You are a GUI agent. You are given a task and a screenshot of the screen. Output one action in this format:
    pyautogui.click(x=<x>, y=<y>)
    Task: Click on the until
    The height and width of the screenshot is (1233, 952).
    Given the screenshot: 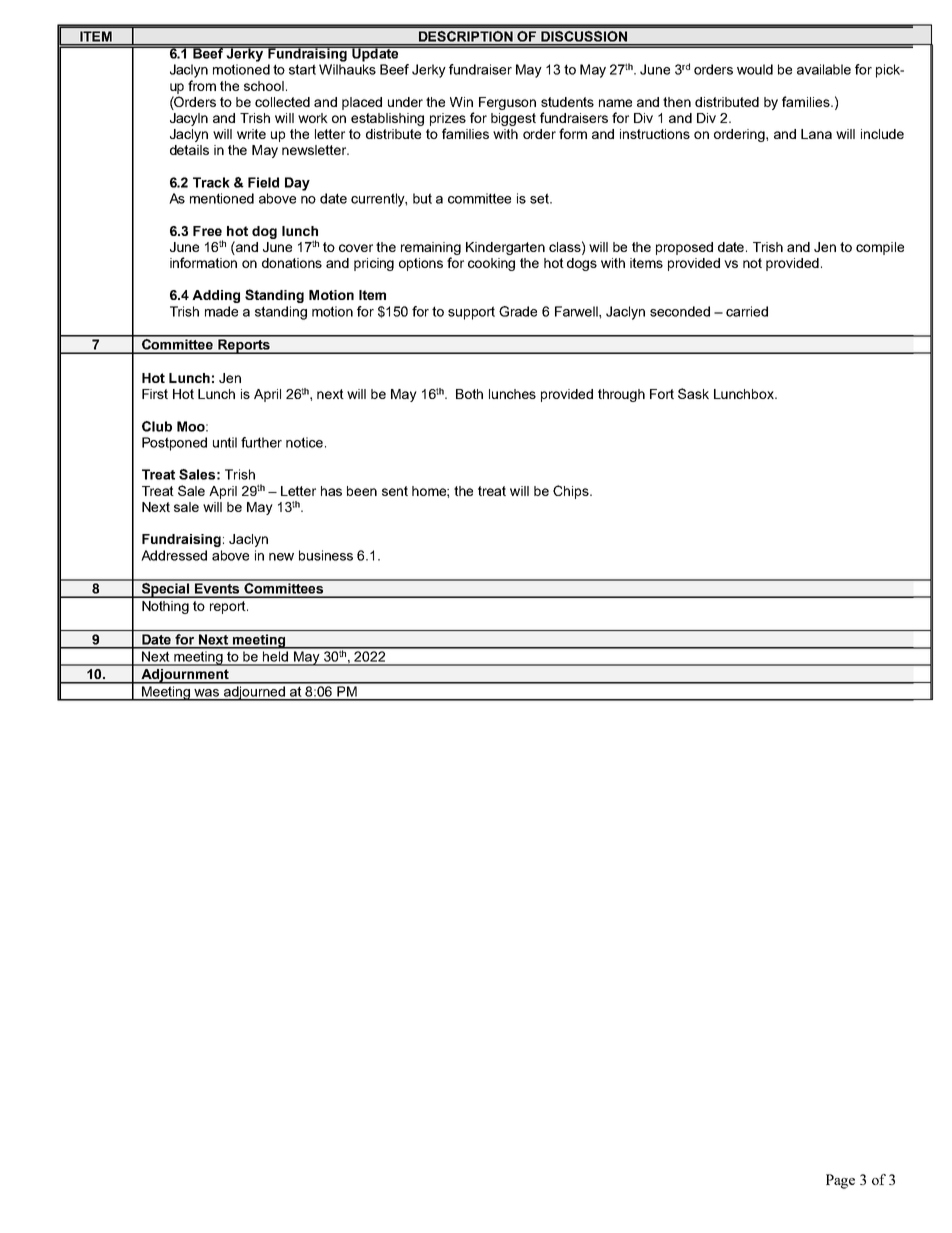 What is the action you would take?
    pyautogui.click(x=225, y=442)
